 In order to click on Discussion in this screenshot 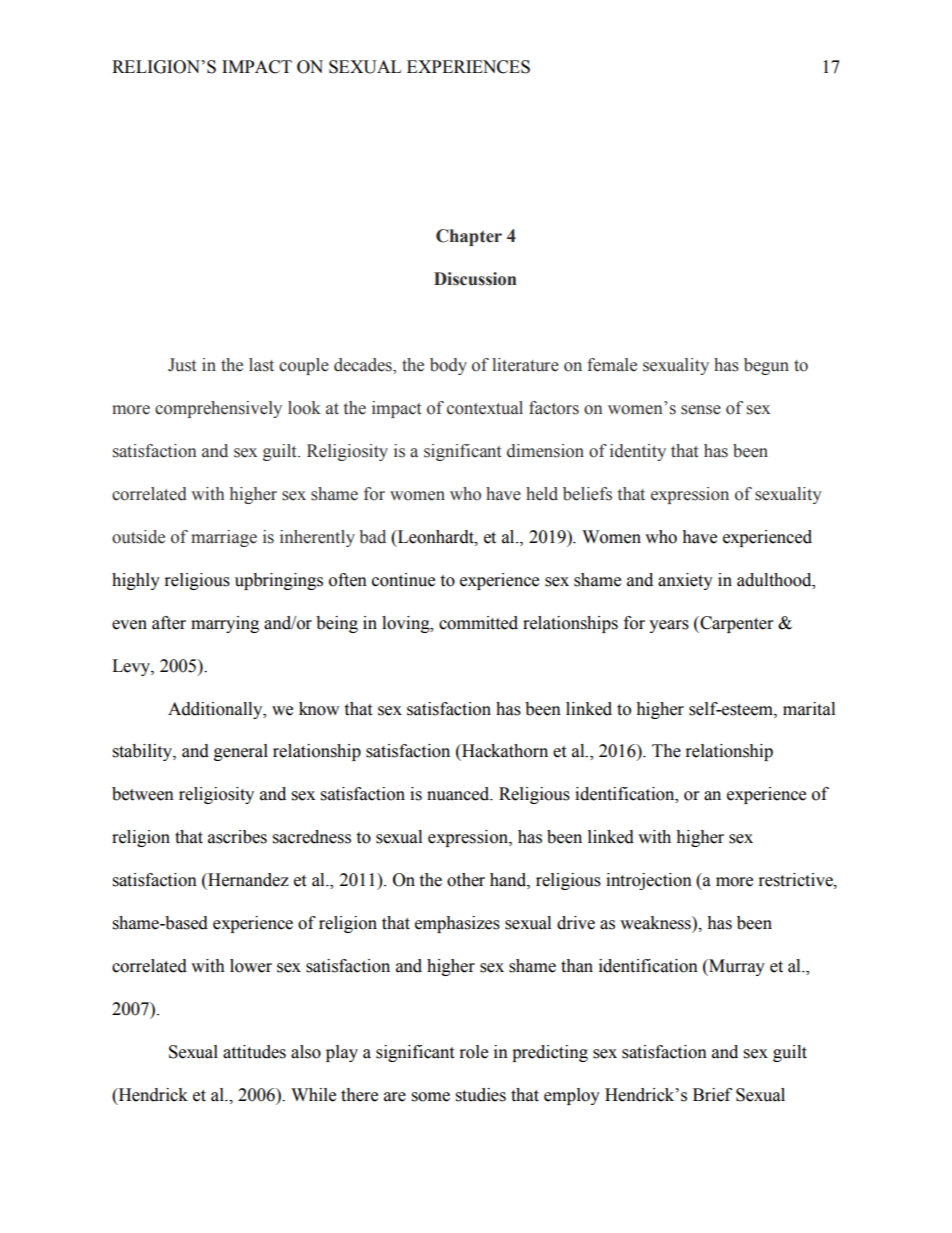, I will do `click(475, 279)`.
